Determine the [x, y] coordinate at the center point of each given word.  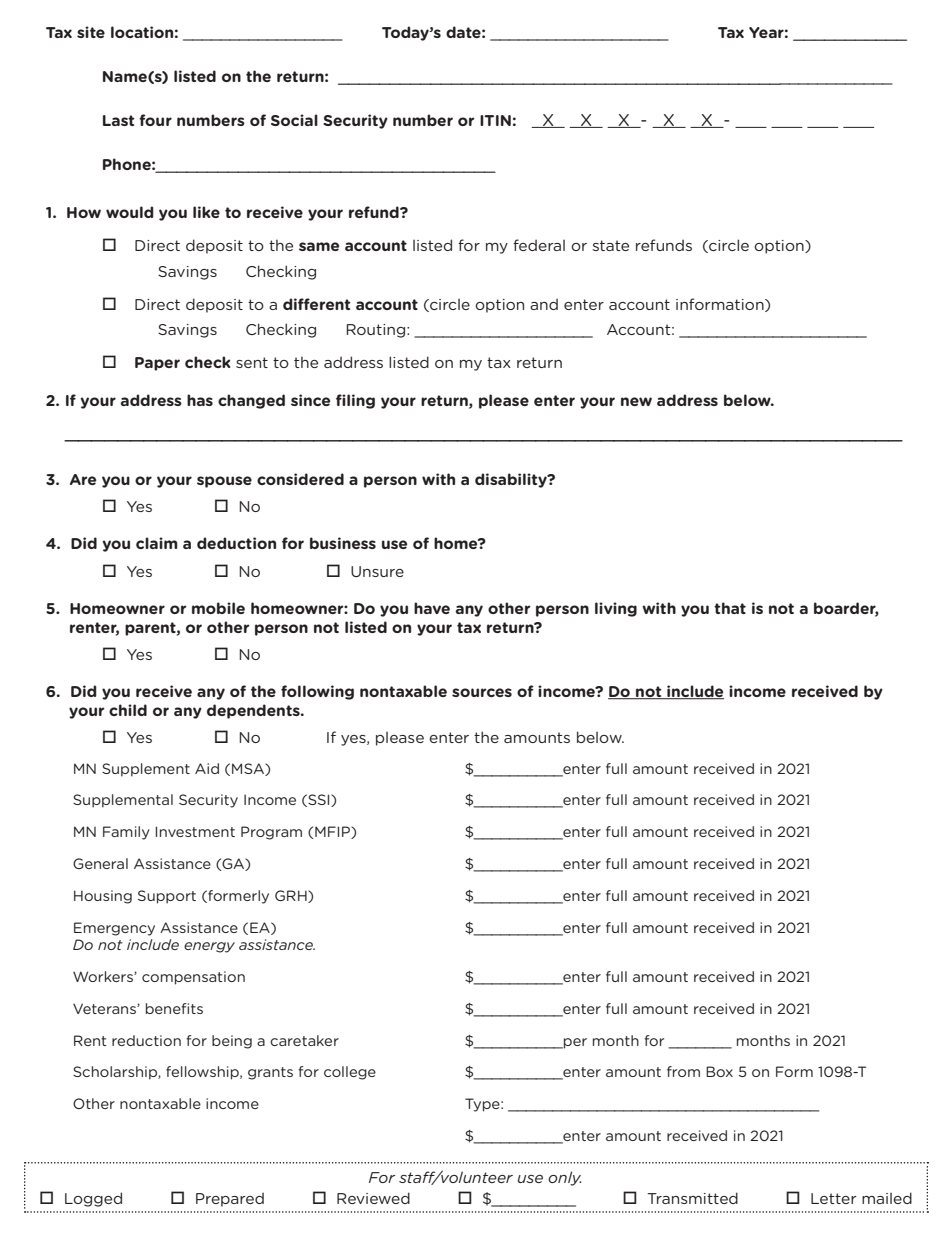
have [432, 608]
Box [719, 1071]
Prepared [230, 1200]
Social [294, 120]
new [636, 401]
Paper [157, 364]
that [730, 608]
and [544, 304]
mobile [218, 608]
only [564, 1178]
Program [271, 833]
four [155, 120]
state [610, 245]
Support [167, 897]
